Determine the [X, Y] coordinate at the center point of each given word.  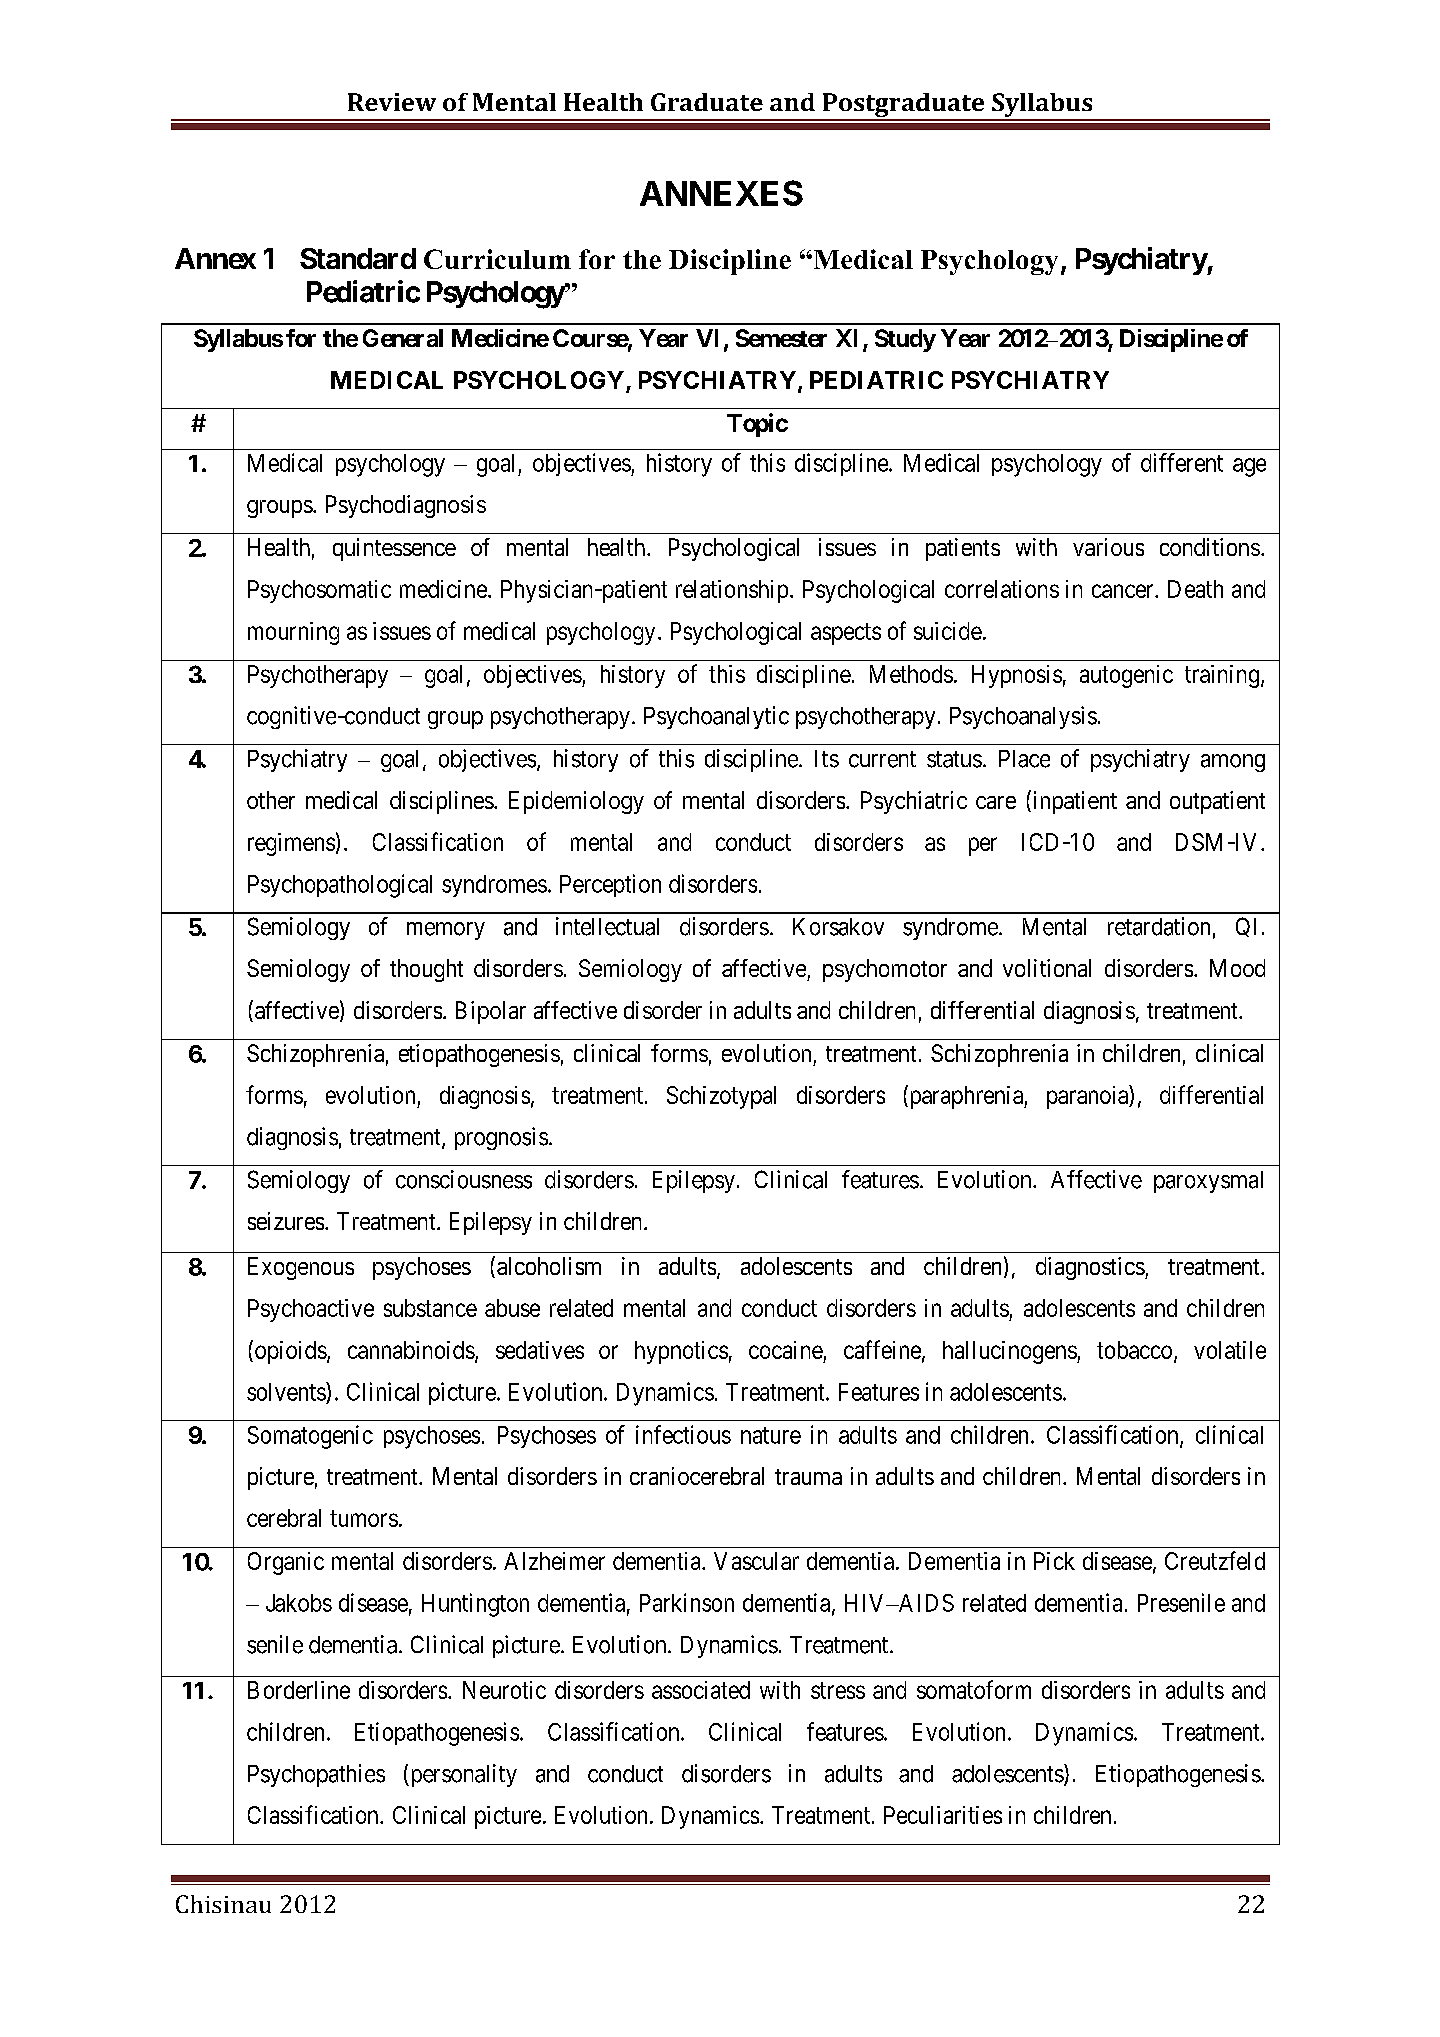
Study [905, 340]
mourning [293, 633]
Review [392, 102]
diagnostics [1090, 1268]
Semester [781, 338]
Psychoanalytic [716, 717]
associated [701, 1690]
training [1222, 676]
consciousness [464, 1179]
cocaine [786, 1350]
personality [462, 1775]
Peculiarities [943, 1815]
